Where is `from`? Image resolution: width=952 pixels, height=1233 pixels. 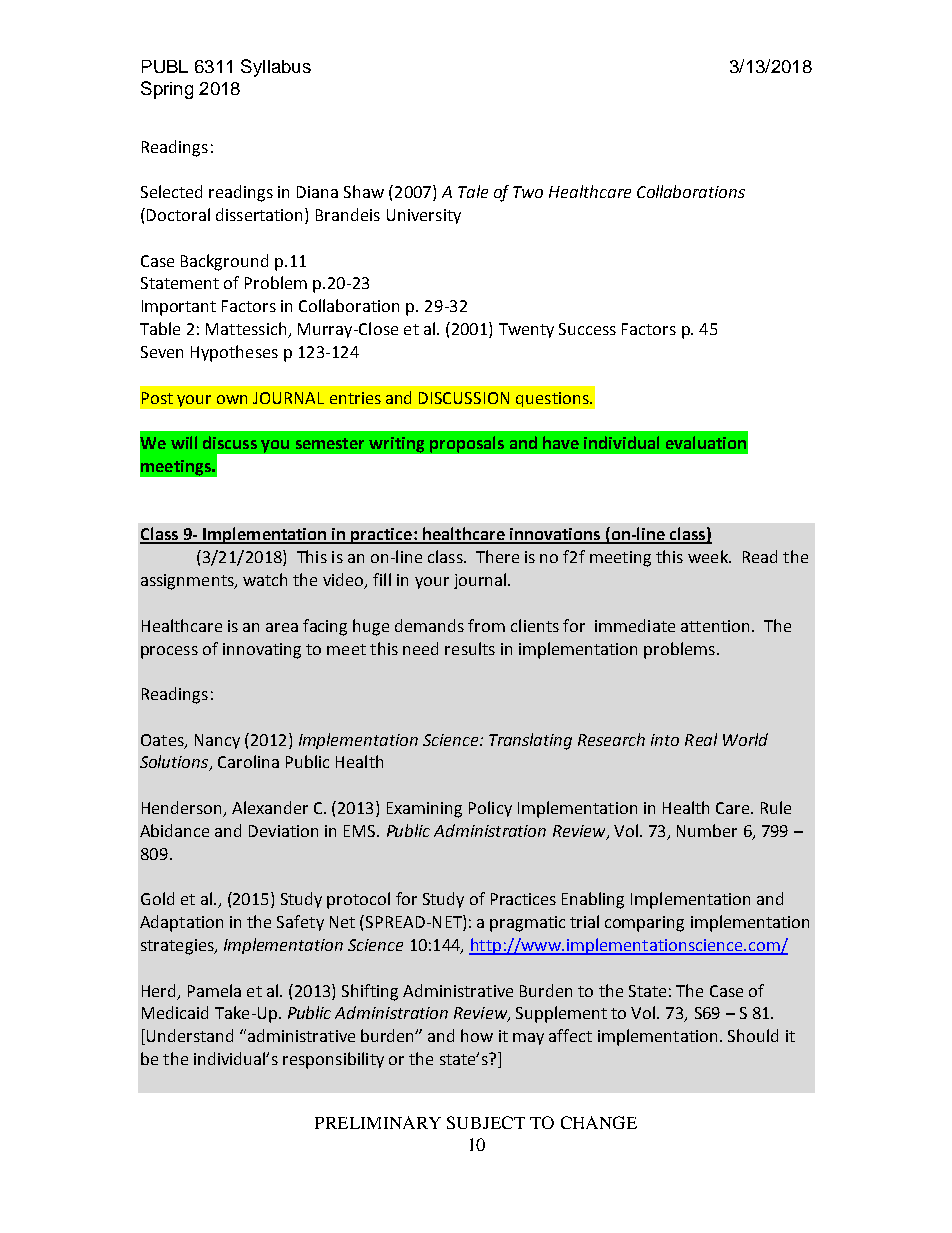 from is located at coordinates (486, 625).
